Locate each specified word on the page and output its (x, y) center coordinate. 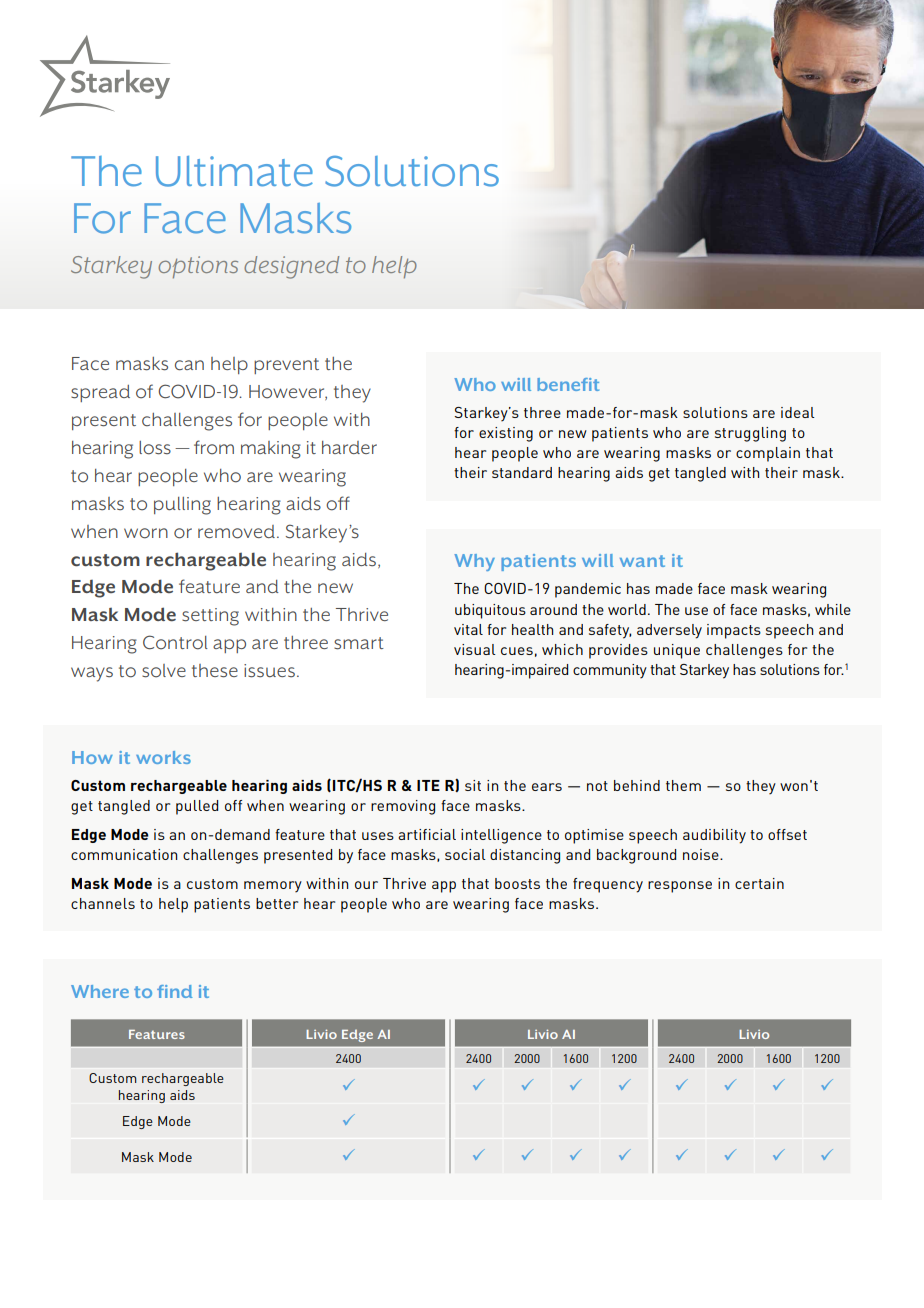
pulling (182, 506)
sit (473, 785)
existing (506, 434)
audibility (714, 836)
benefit (568, 384)
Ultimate (234, 171)
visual (475, 649)
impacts (734, 631)
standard (522, 472)
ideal (798, 412)
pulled (197, 807)
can (189, 365)
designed (291, 267)
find (174, 991)
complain (768, 454)
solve (164, 671)
